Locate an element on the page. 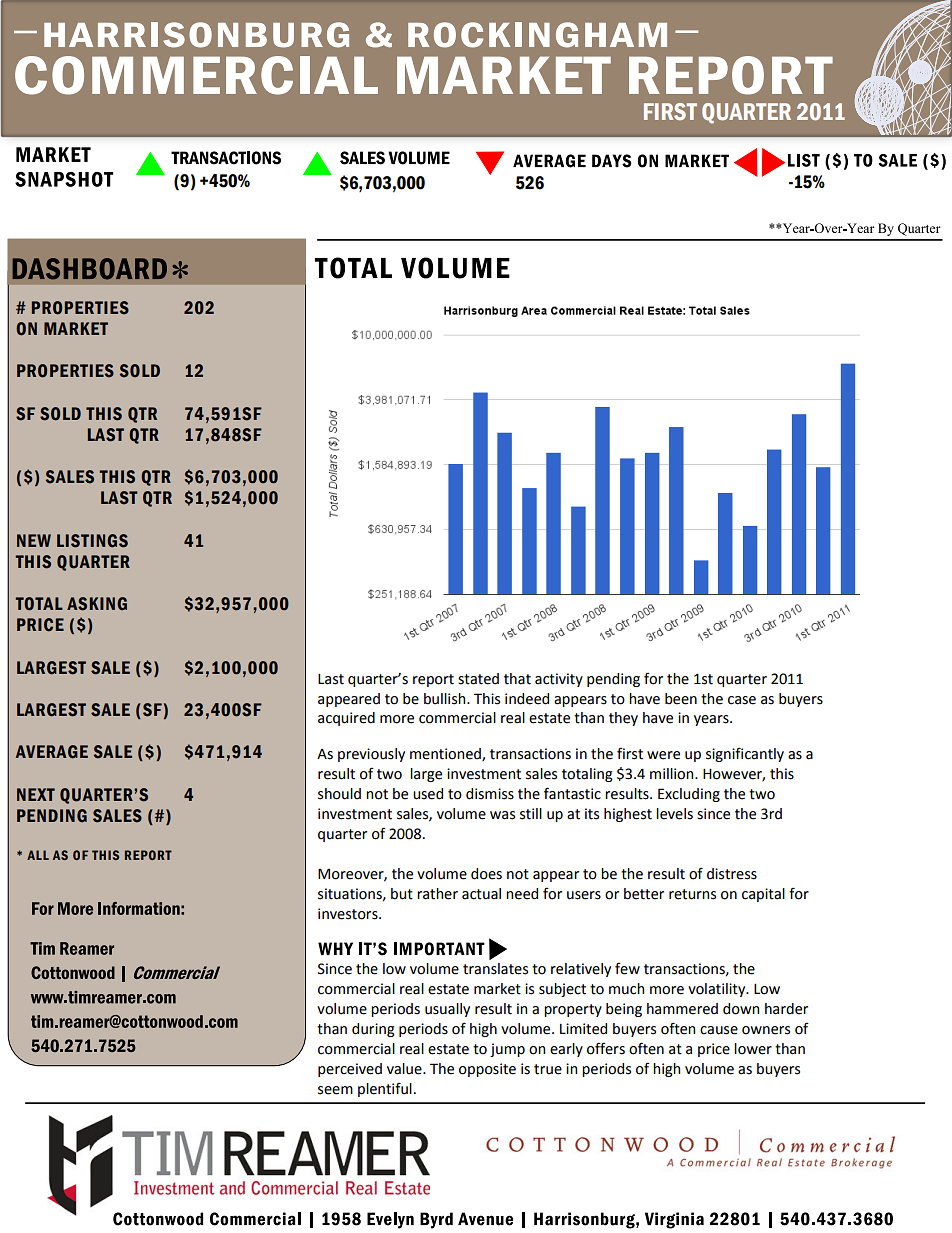  ASKING is located at coordinates (97, 604).
